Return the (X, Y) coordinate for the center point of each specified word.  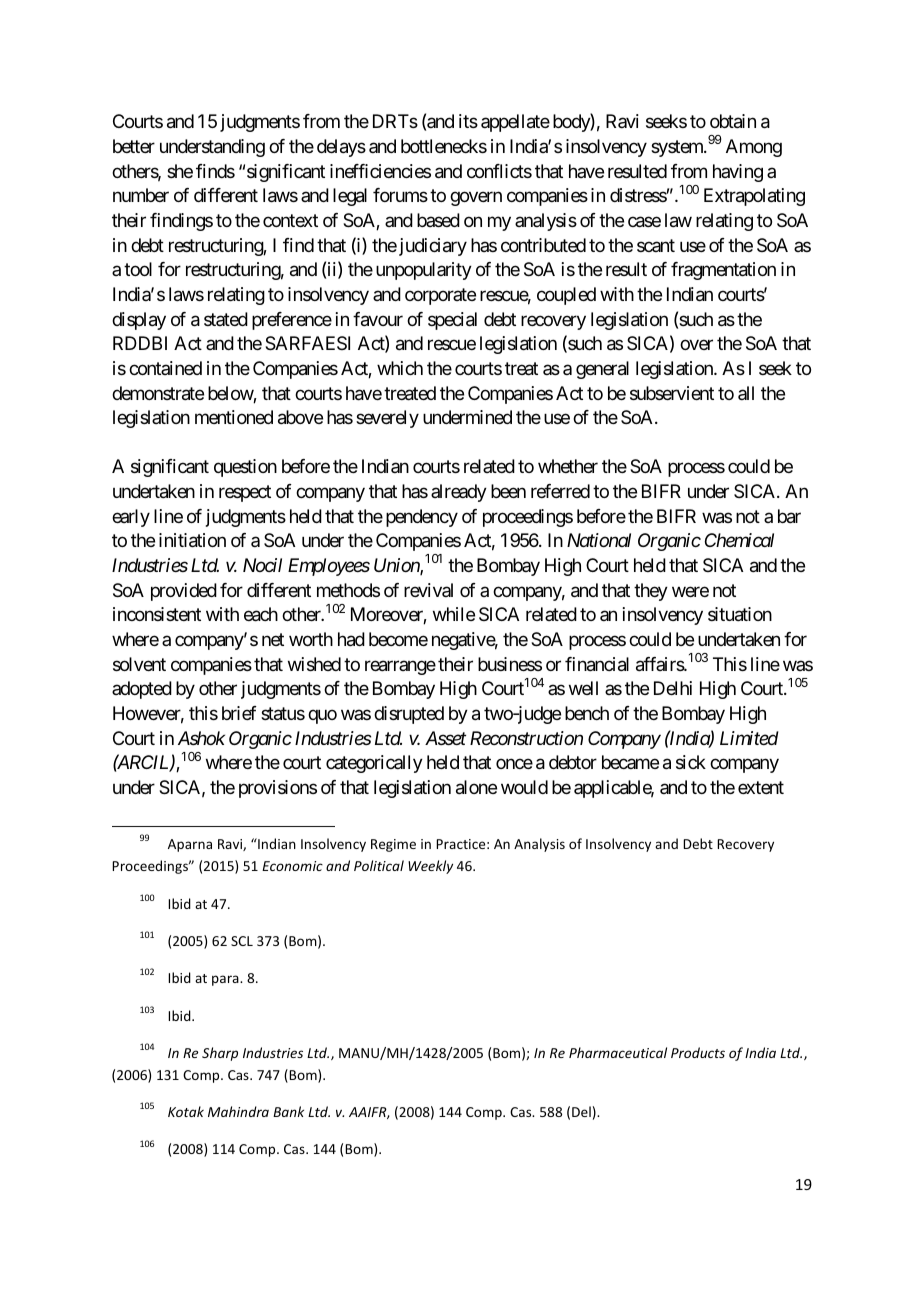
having (738, 173)
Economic (292, 866)
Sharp (220, 1054)
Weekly (430, 867)
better (134, 146)
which (400, 368)
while (454, 614)
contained (165, 368)
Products (698, 1052)
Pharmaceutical (618, 1052)
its (468, 121)
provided (184, 592)
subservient (672, 393)
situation (740, 614)
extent (761, 787)
